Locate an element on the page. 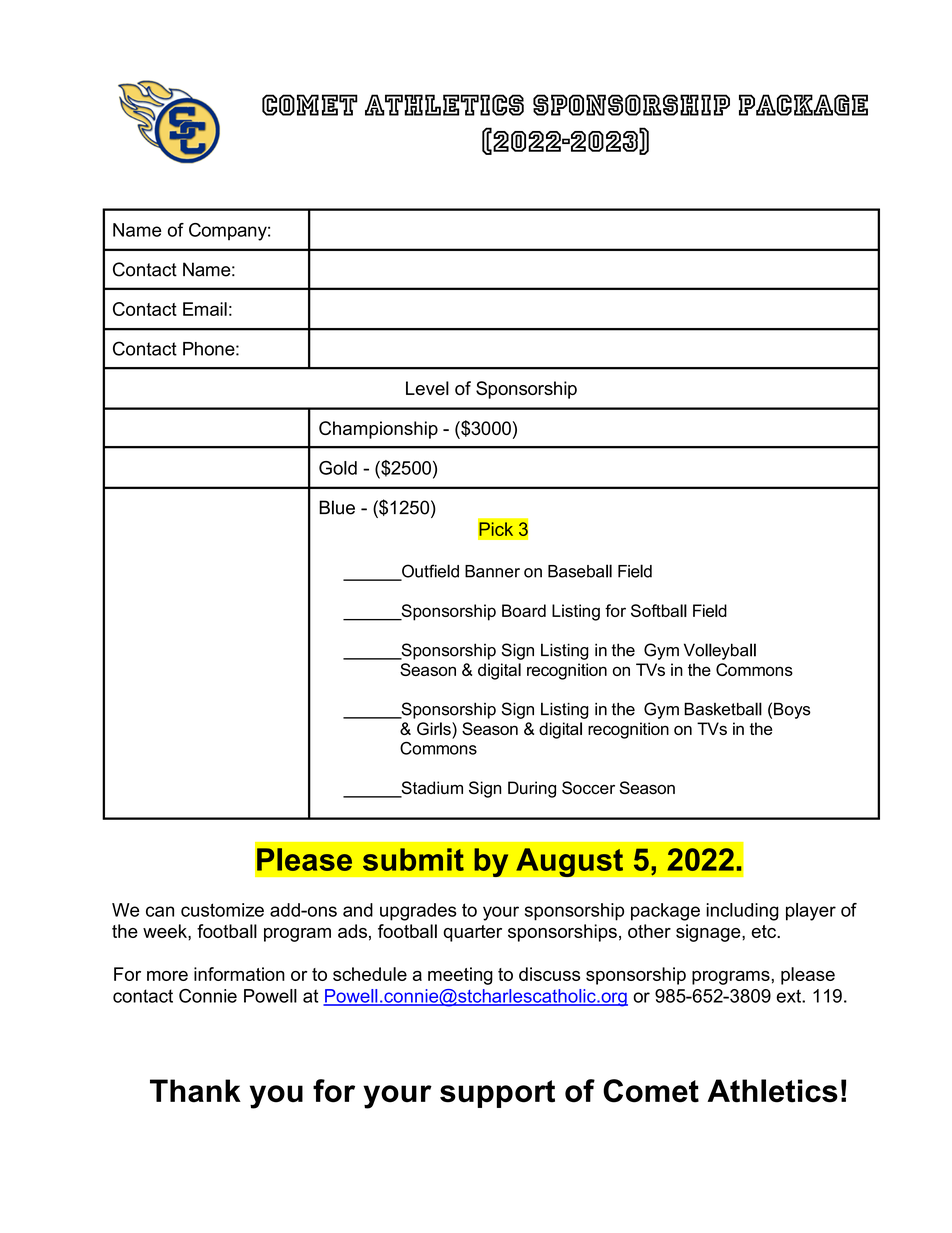 The width and height of the page is (952, 1233). Basketball is located at coordinates (723, 709).
